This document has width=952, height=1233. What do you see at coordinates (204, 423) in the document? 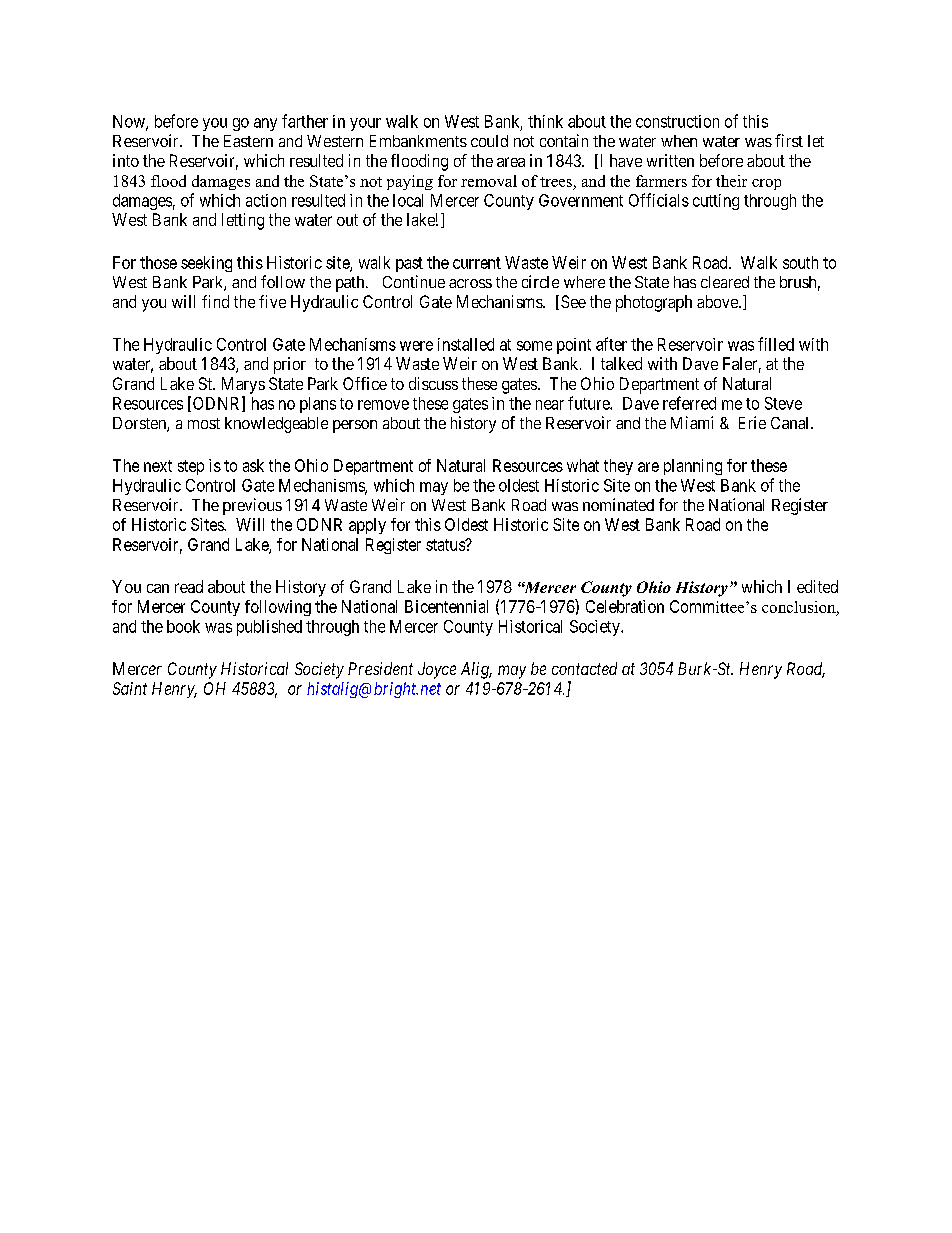
I see `most` at bounding box center [204, 423].
